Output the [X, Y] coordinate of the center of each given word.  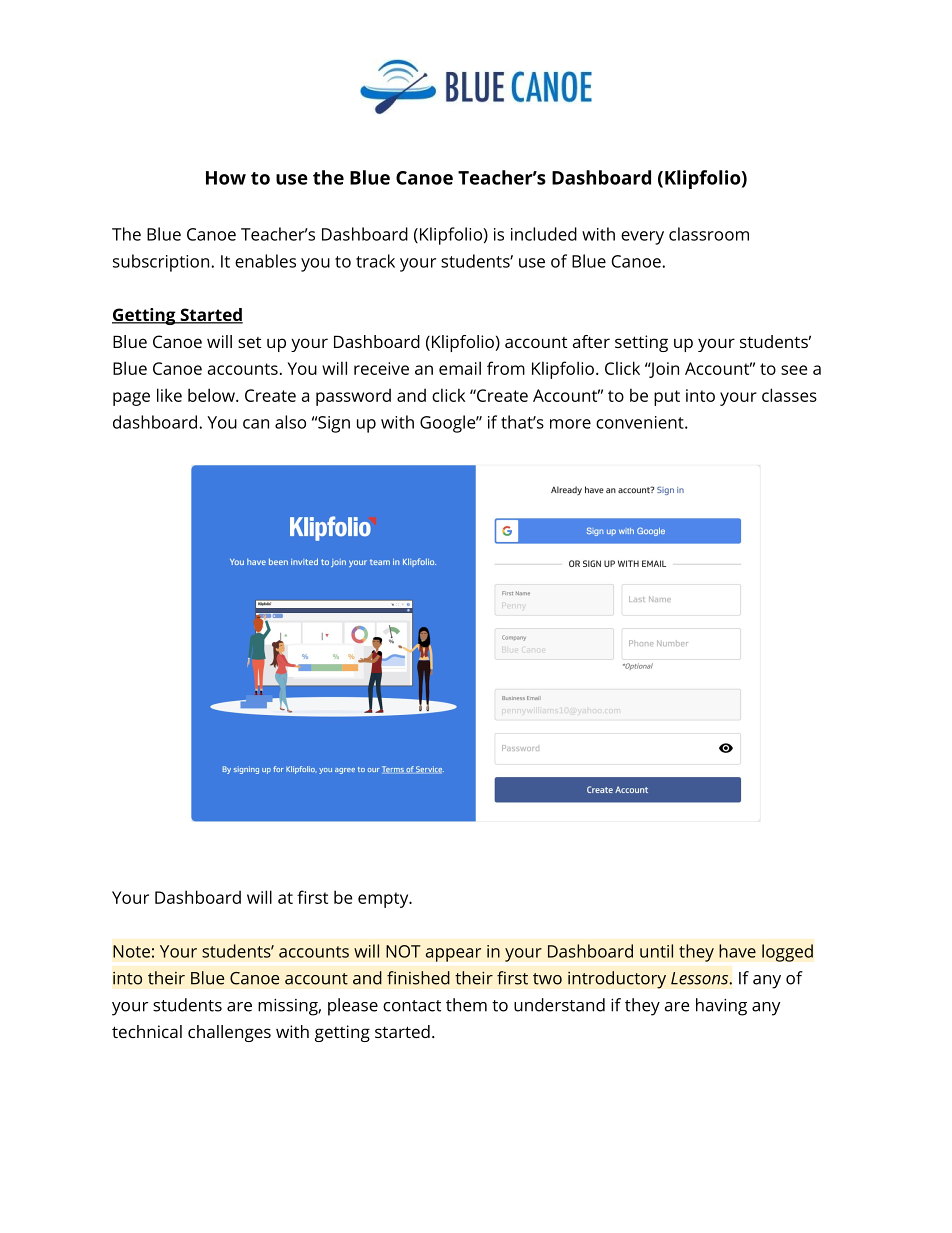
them [466, 1005]
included [544, 234]
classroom [709, 234]
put [667, 398]
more [570, 424]
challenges [229, 1033]
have [737, 951]
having [721, 1007]
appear [453, 955]
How [226, 178]
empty [384, 900]
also [290, 422]
